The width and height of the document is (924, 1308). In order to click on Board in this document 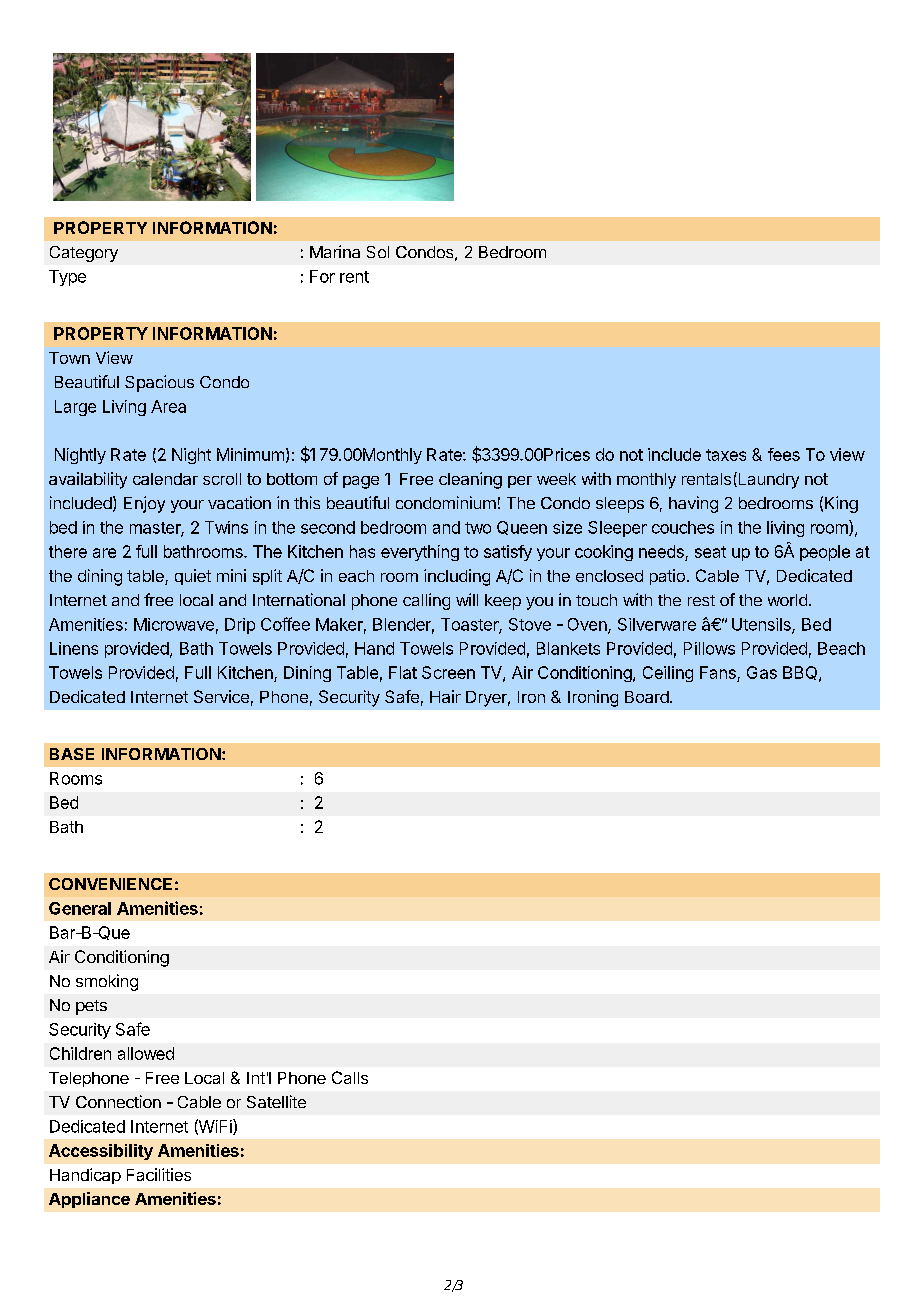, I will do `click(648, 697)`.
